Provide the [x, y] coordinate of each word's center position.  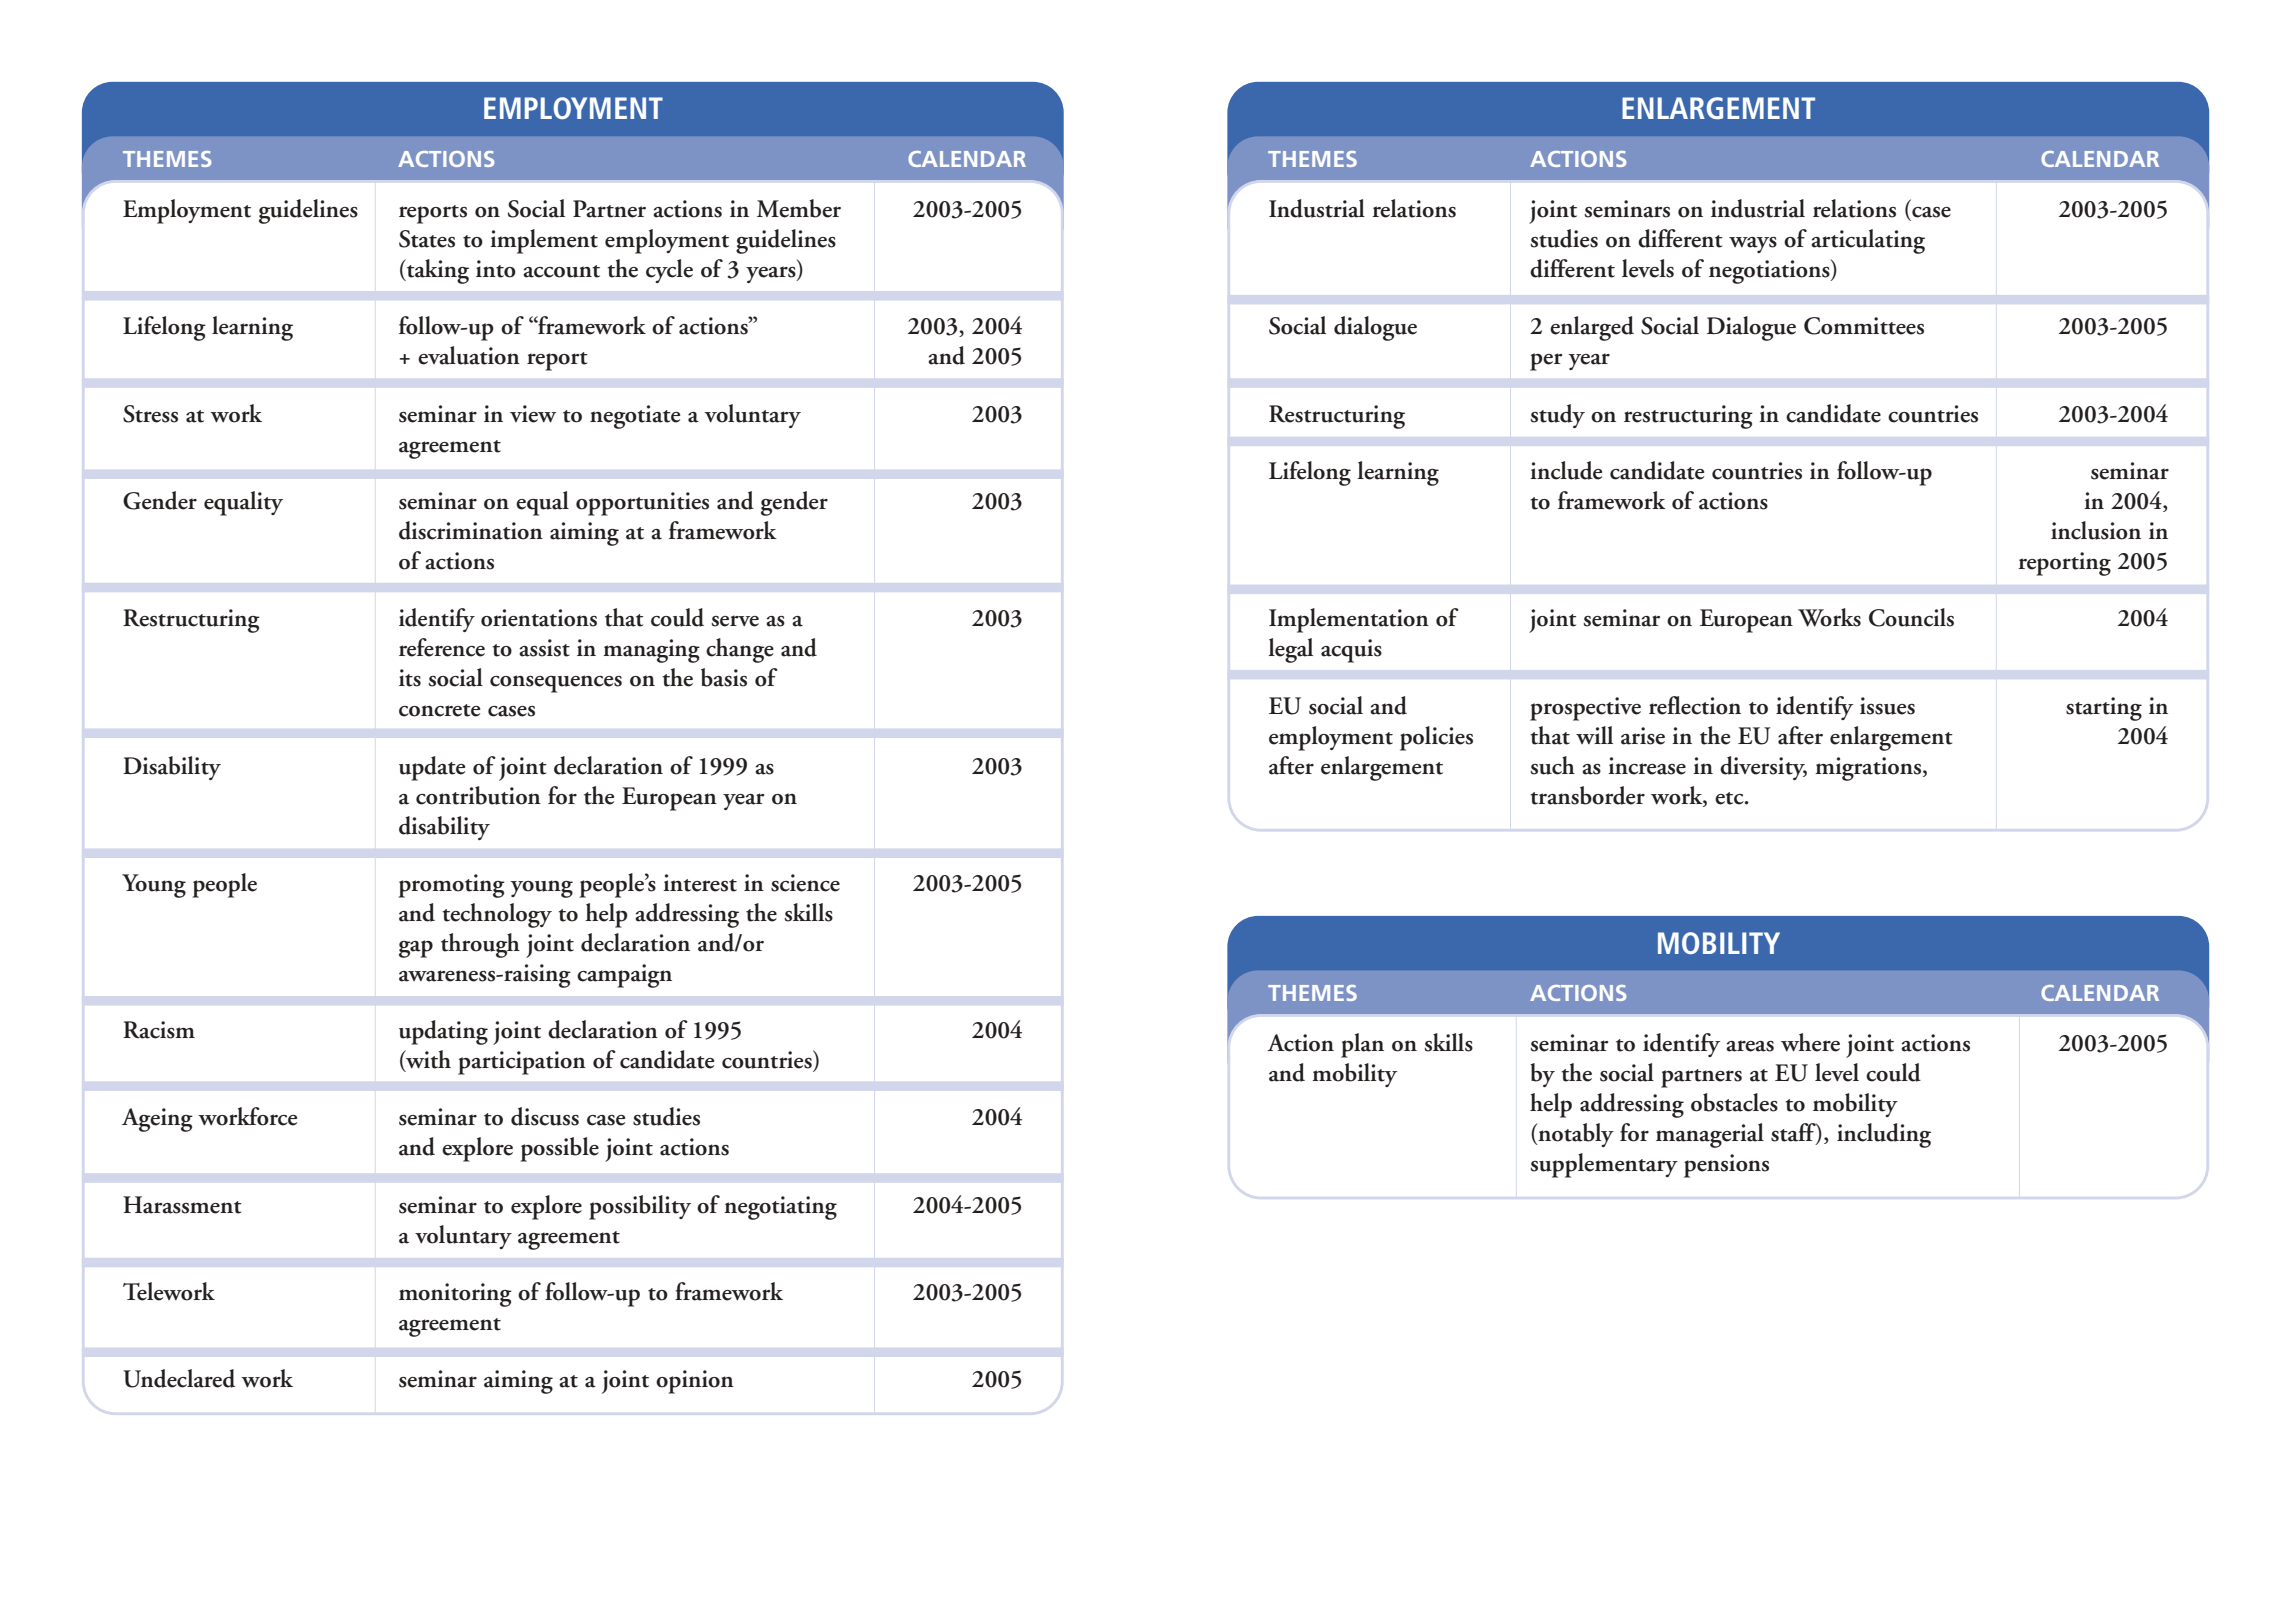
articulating [1868, 241]
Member [799, 208]
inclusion [2096, 530]
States [427, 239]
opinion [695, 1382]
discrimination [471, 530]
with [427, 1060]
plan [1362, 1045]
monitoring [455, 1295]
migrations [1869, 769]
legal [1290, 650]
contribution [478, 795]
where [1810, 1042]
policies [1436, 738]
